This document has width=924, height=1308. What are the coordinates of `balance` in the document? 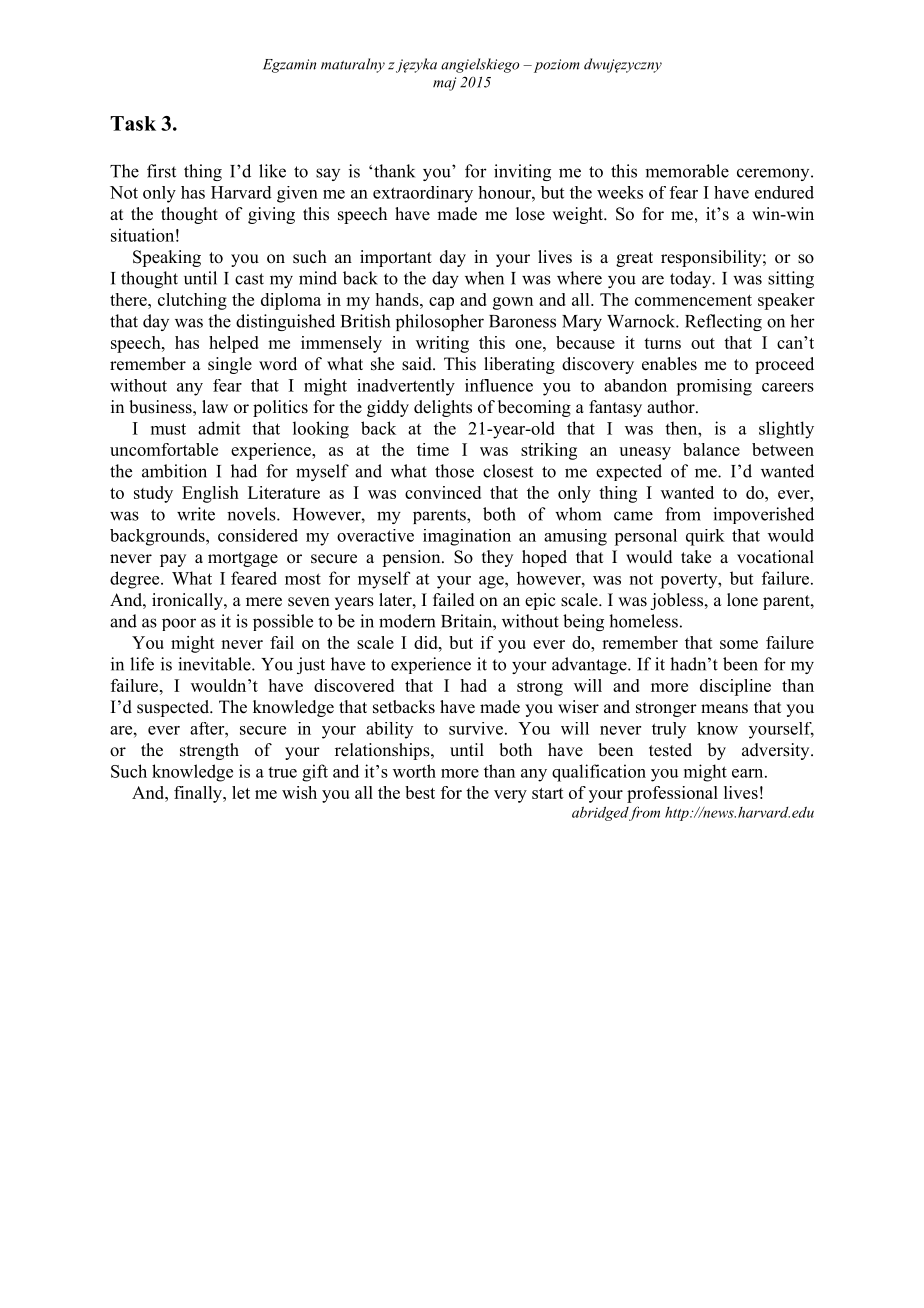 It's located at (711, 449).
